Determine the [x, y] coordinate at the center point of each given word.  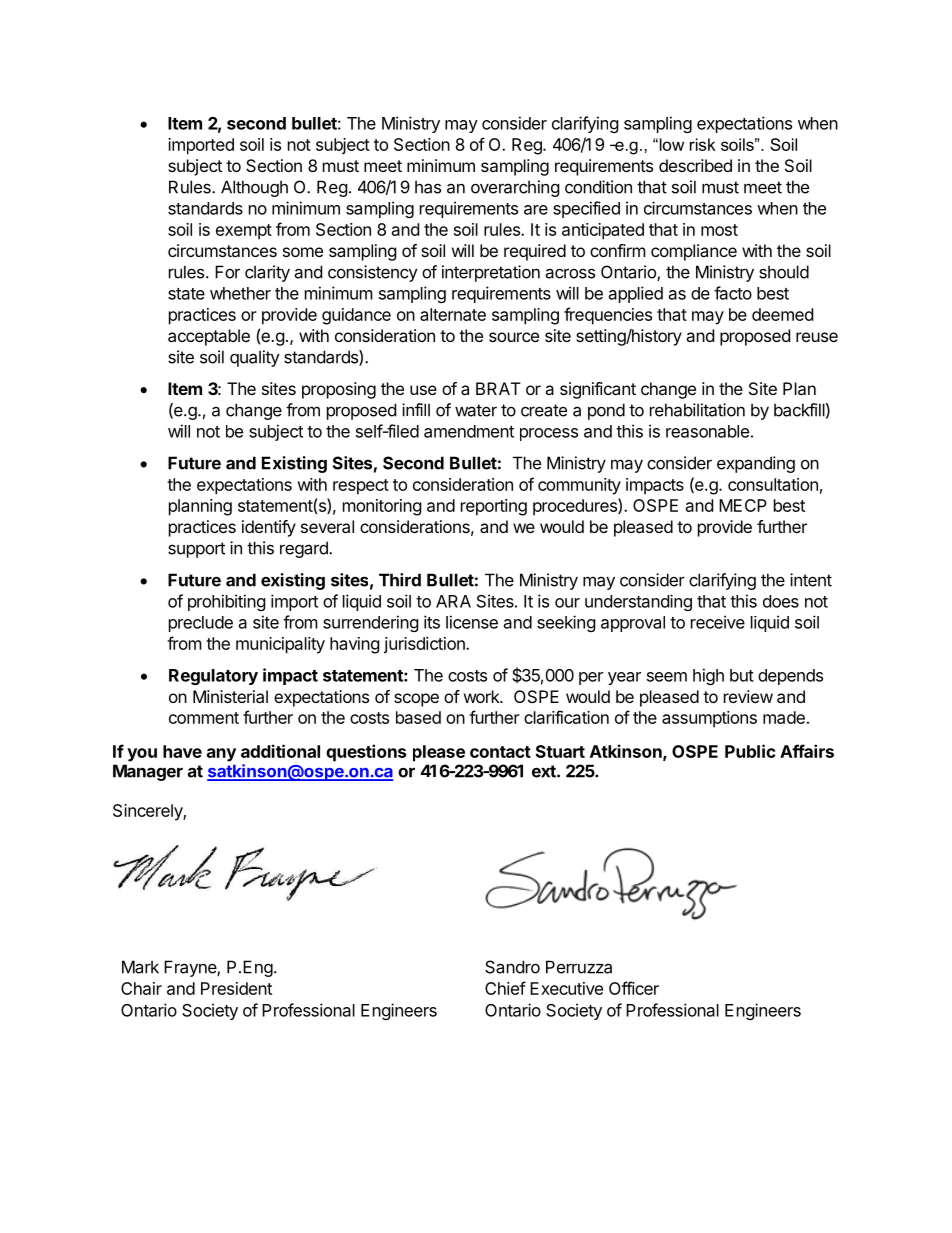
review [748, 696]
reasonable [707, 431]
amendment [469, 431]
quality [255, 358]
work [483, 696]
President [236, 988]
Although [254, 188]
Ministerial [230, 696]
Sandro [512, 967]
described [695, 165]
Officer [634, 988]
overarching [515, 188]
